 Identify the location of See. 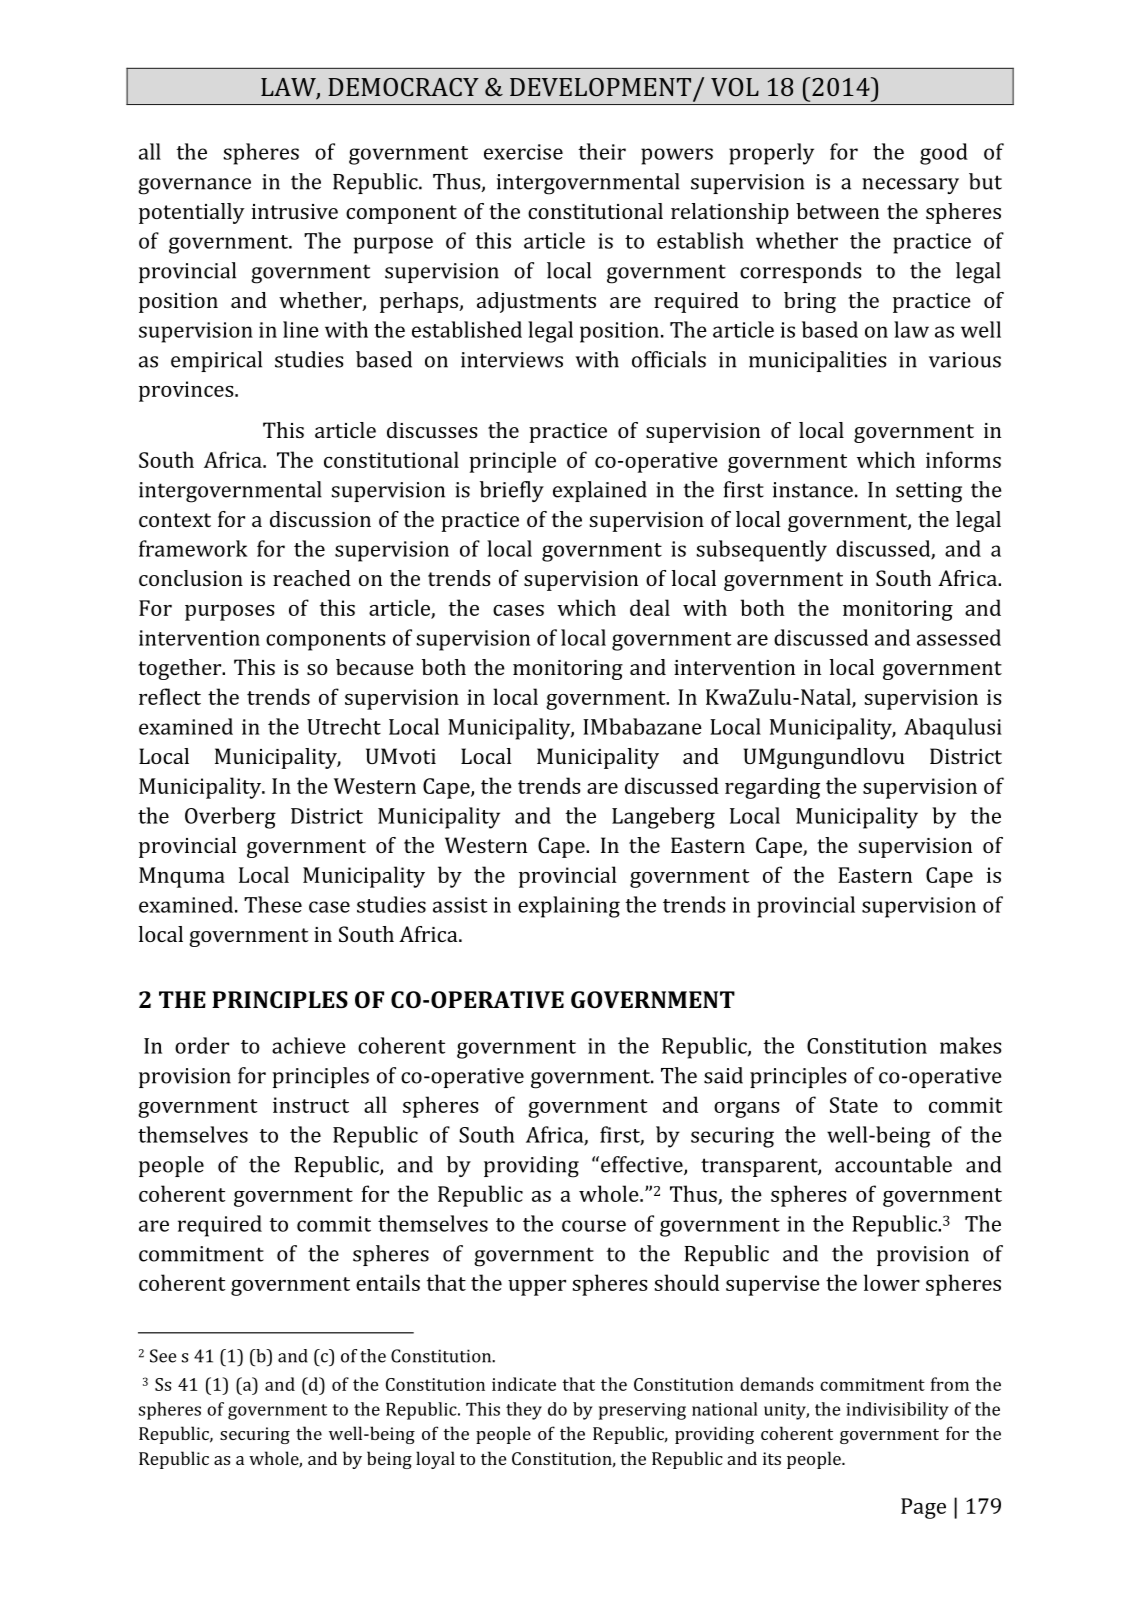
(163, 1356).
